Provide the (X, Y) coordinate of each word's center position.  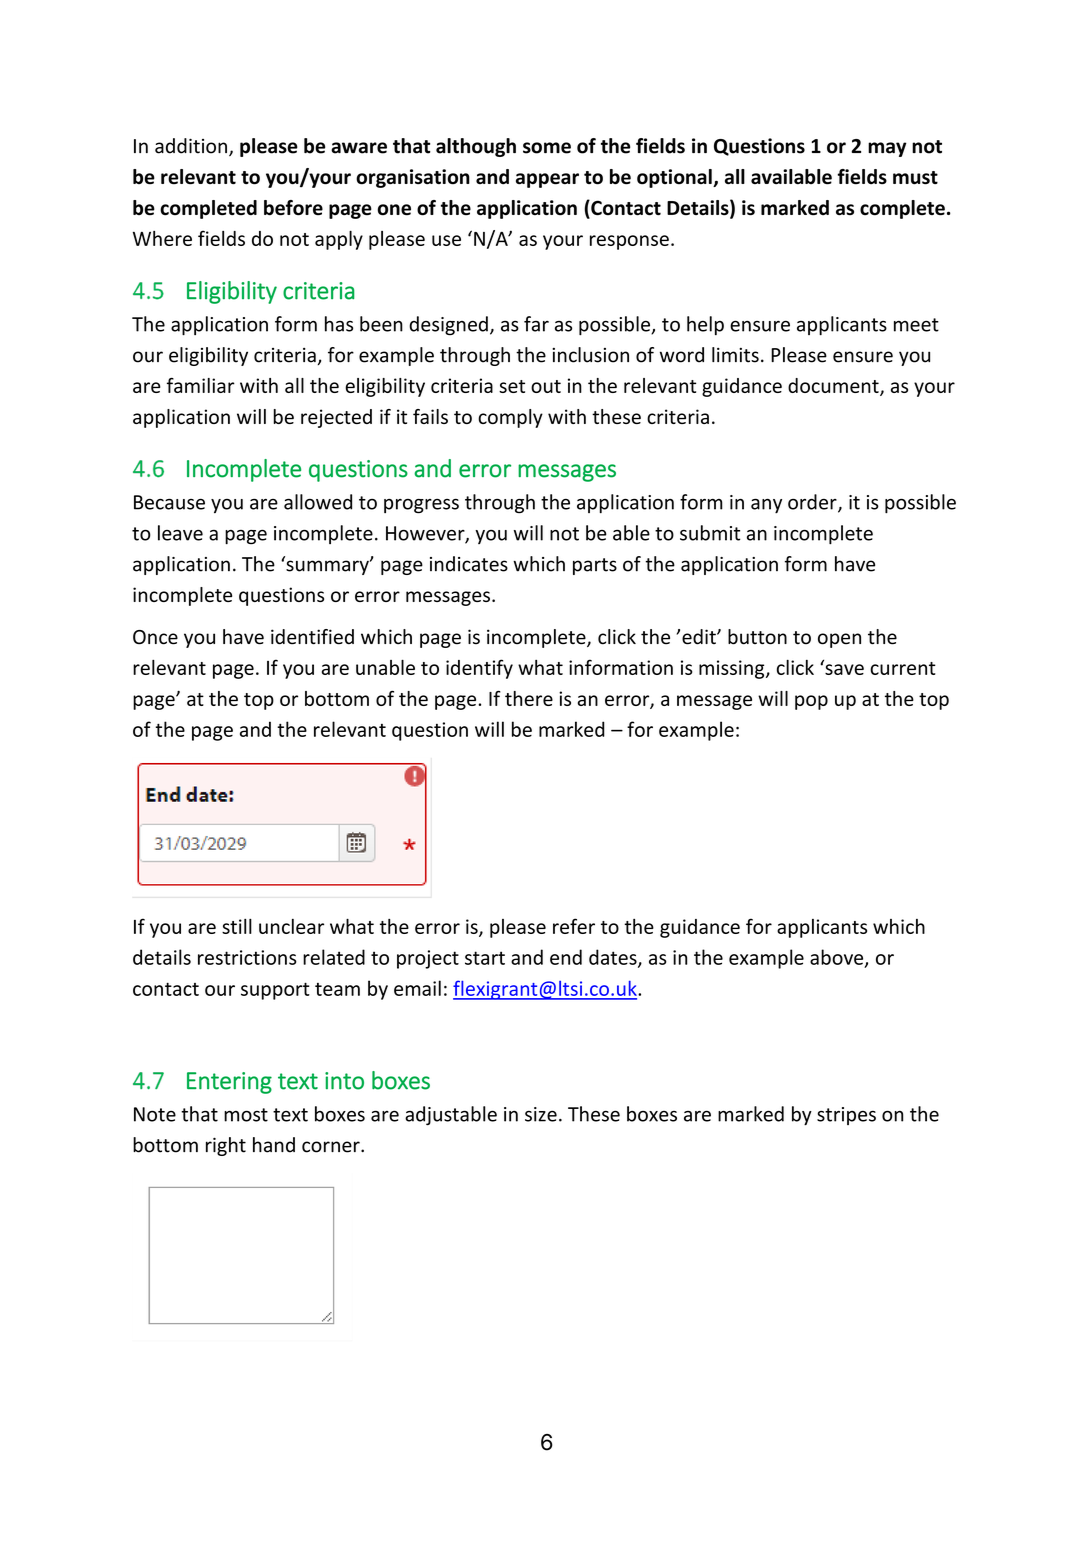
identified (312, 637)
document (834, 387)
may (887, 149)
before (293, 208)
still (237, 926)
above (838, 958)
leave (180, 533)
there (529, 698)
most (246, 1115)
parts (595, 566)
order (813, 503)
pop (811, 702)
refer (574, 926)
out (546, 386)
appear (547, 180)
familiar (201, 385)
